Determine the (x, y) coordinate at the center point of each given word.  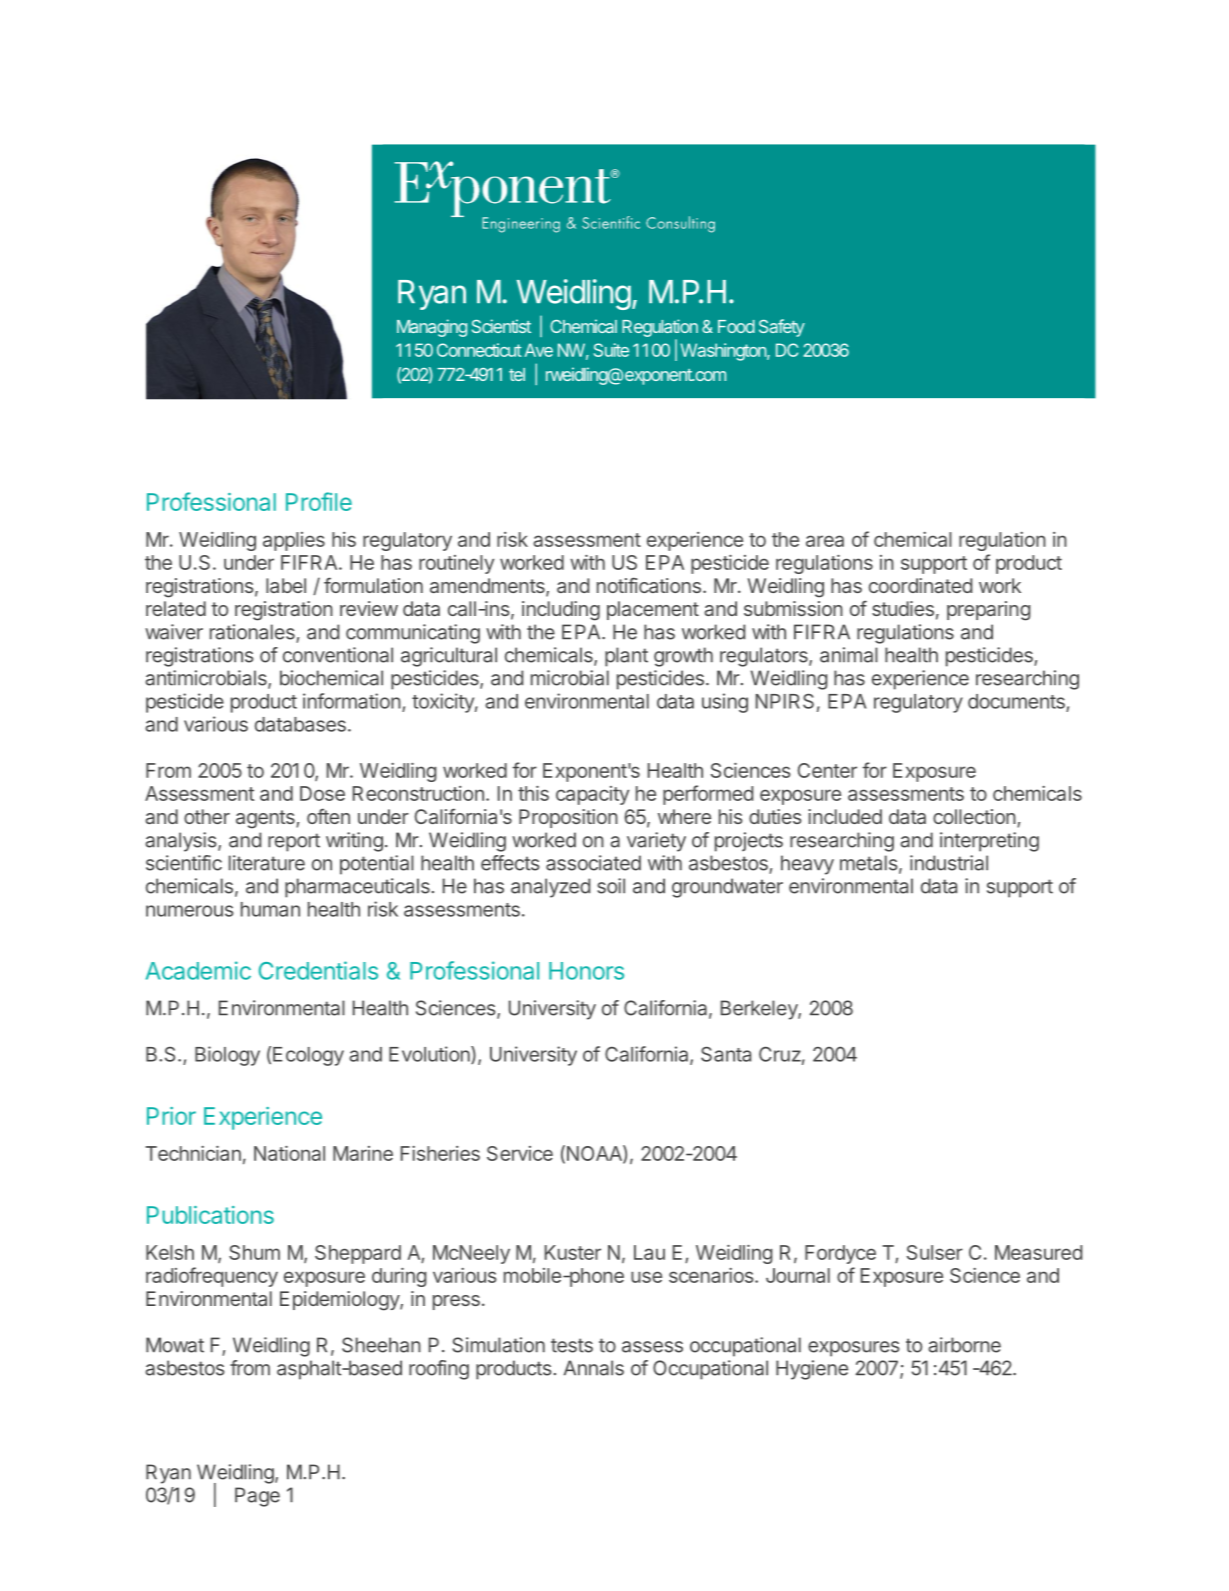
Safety (782, 328)
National (289, 1153)
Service (520, 1153)
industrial (949, 863)
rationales (253, 633)
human (270, 909)
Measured (1038, 1252)
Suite (611, 350)
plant (626, 657)
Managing (432, 328)
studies (903, 608)
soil (611, 886)
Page (257, 1497)
